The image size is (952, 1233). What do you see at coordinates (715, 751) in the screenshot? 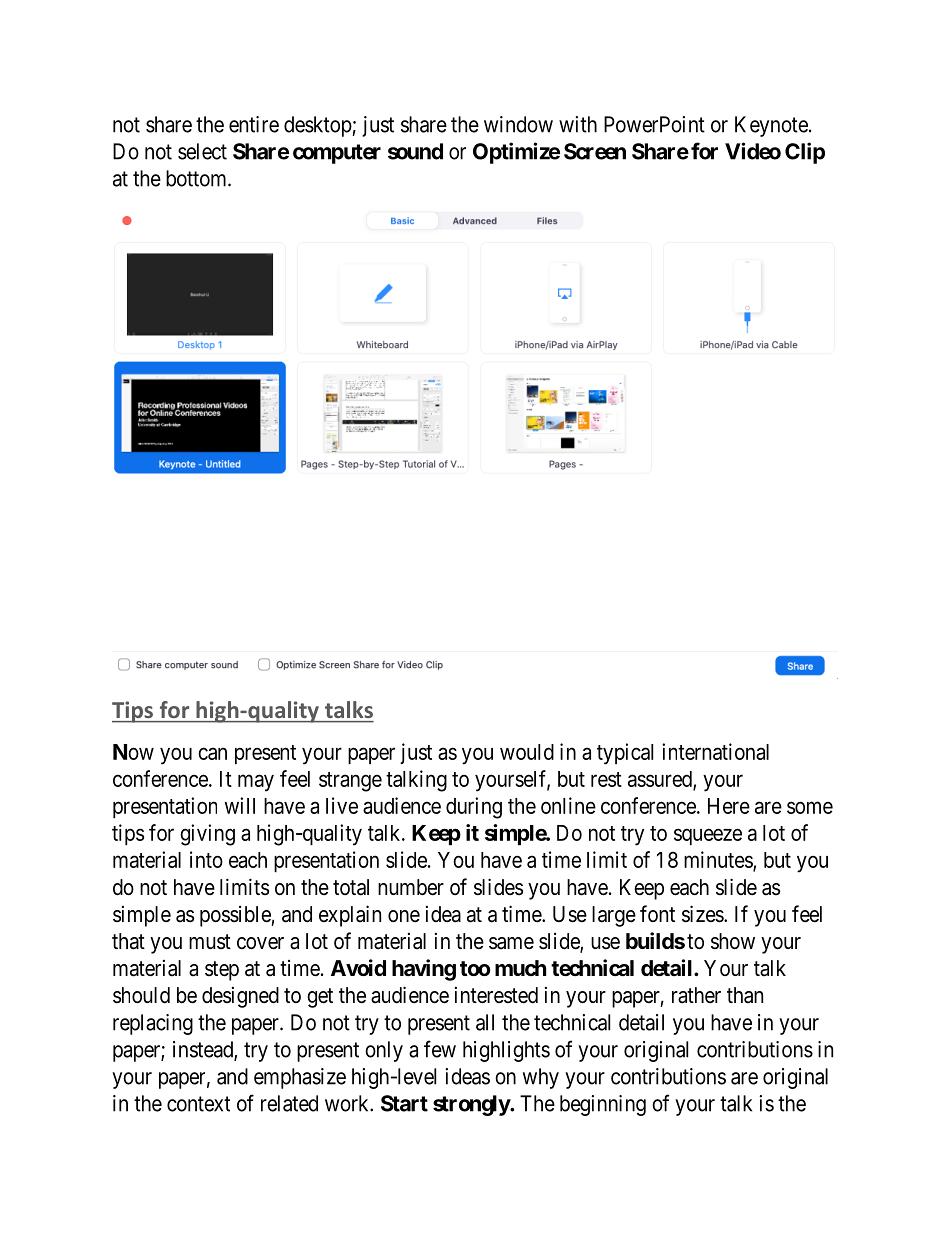
I see `international` at bounding box center [715, 751].
